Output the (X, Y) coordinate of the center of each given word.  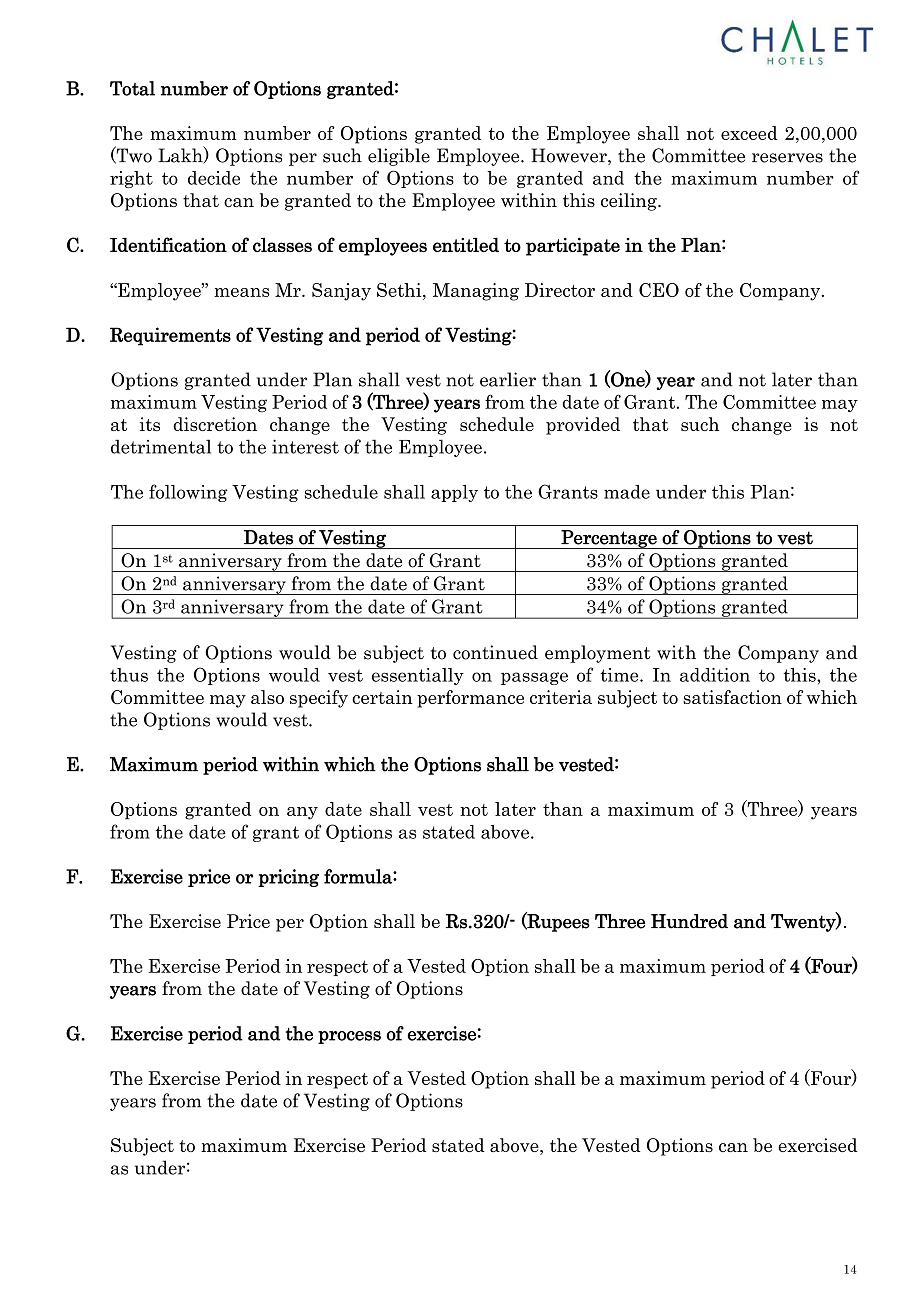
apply (454, 493)
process (349, 1037)
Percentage (609, 539)
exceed (749, 133)
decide (214, 178)
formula (359, 876)
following (188, 493)
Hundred (689, 921)
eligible (399, 157)
